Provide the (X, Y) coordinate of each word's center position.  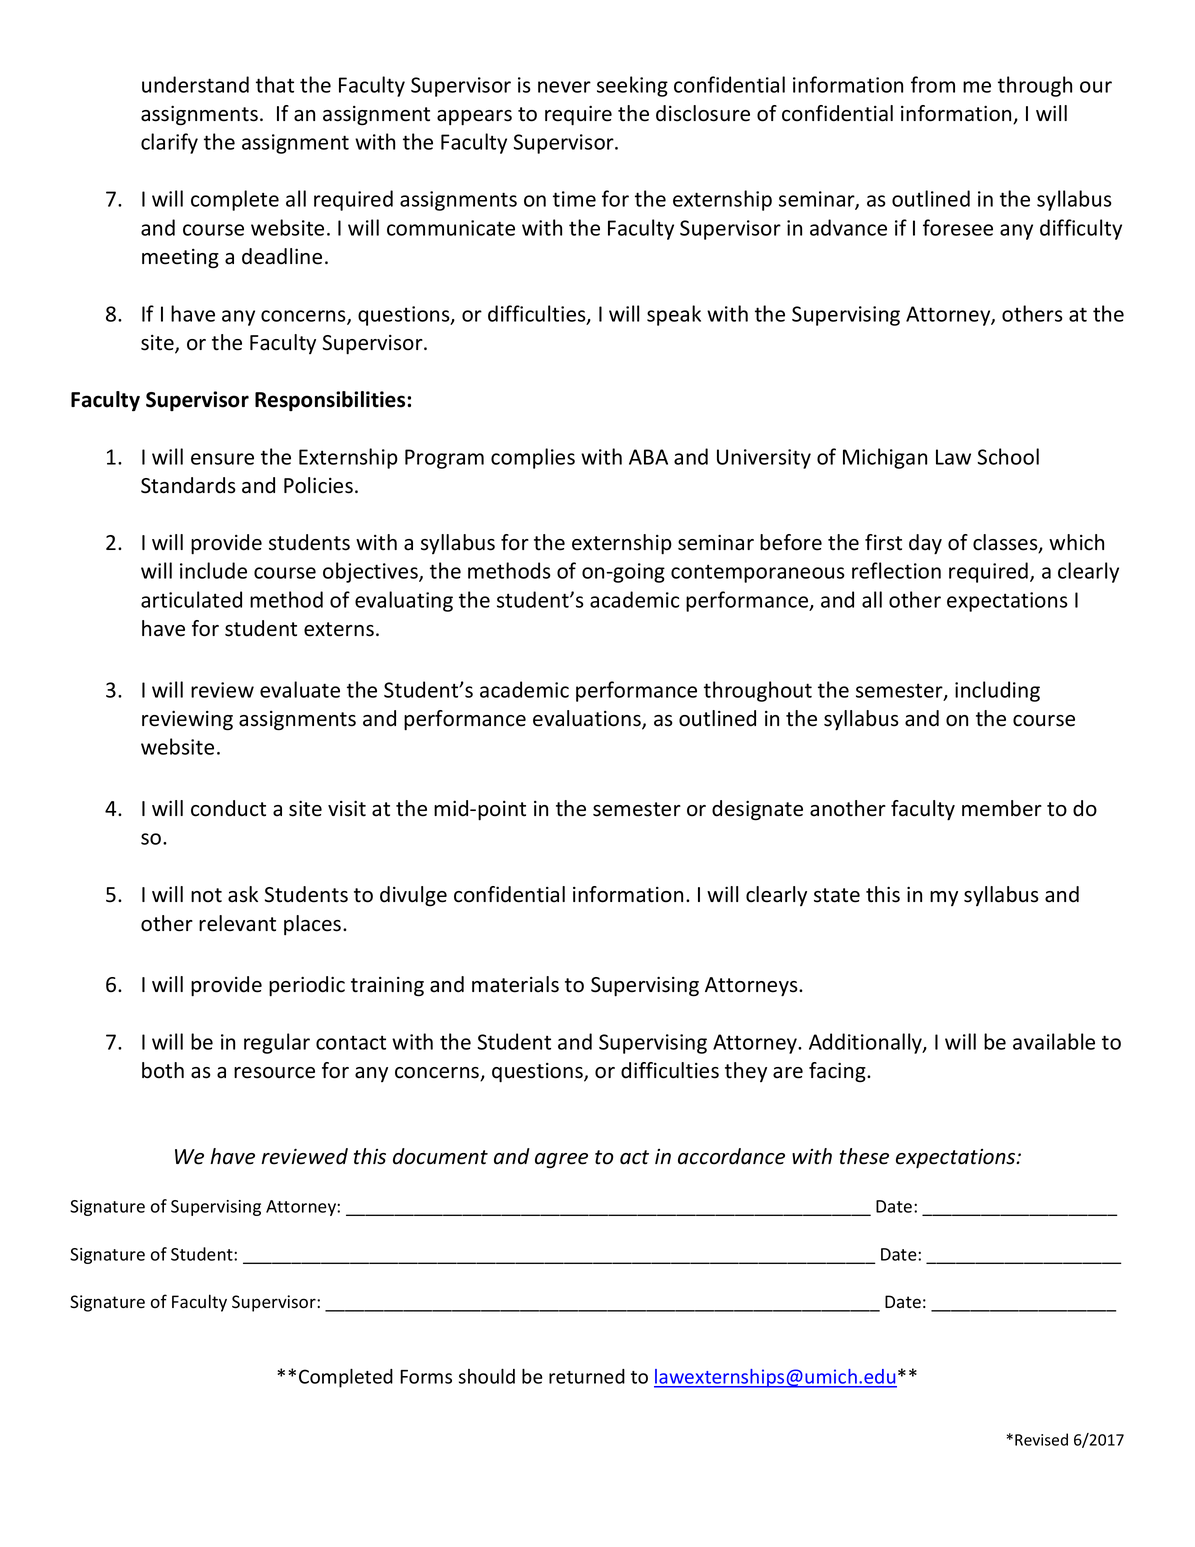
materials (515, 984)
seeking (632, 86)
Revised (1041, 1439)
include (213, 570)
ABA (648, 457)
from (933, 84)
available (1054, 1041)
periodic (307, 986)
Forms (426, 1377)
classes (1006, 543)
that (275, 84)
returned (587, 1376)
